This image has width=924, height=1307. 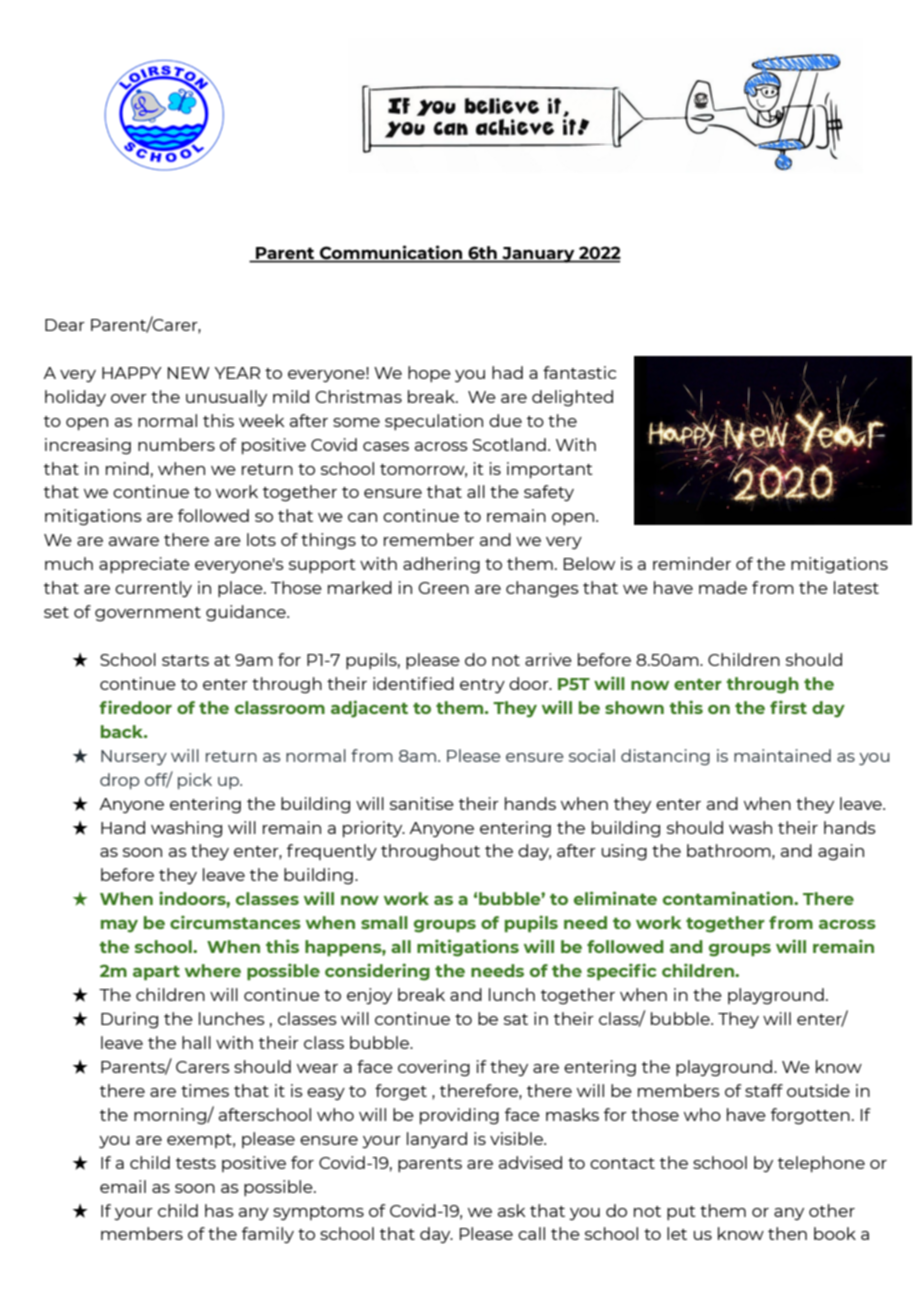 What do you see at coordinates (787, 1233) in the image?
I see `then` at bounding box center [787, 1233].
